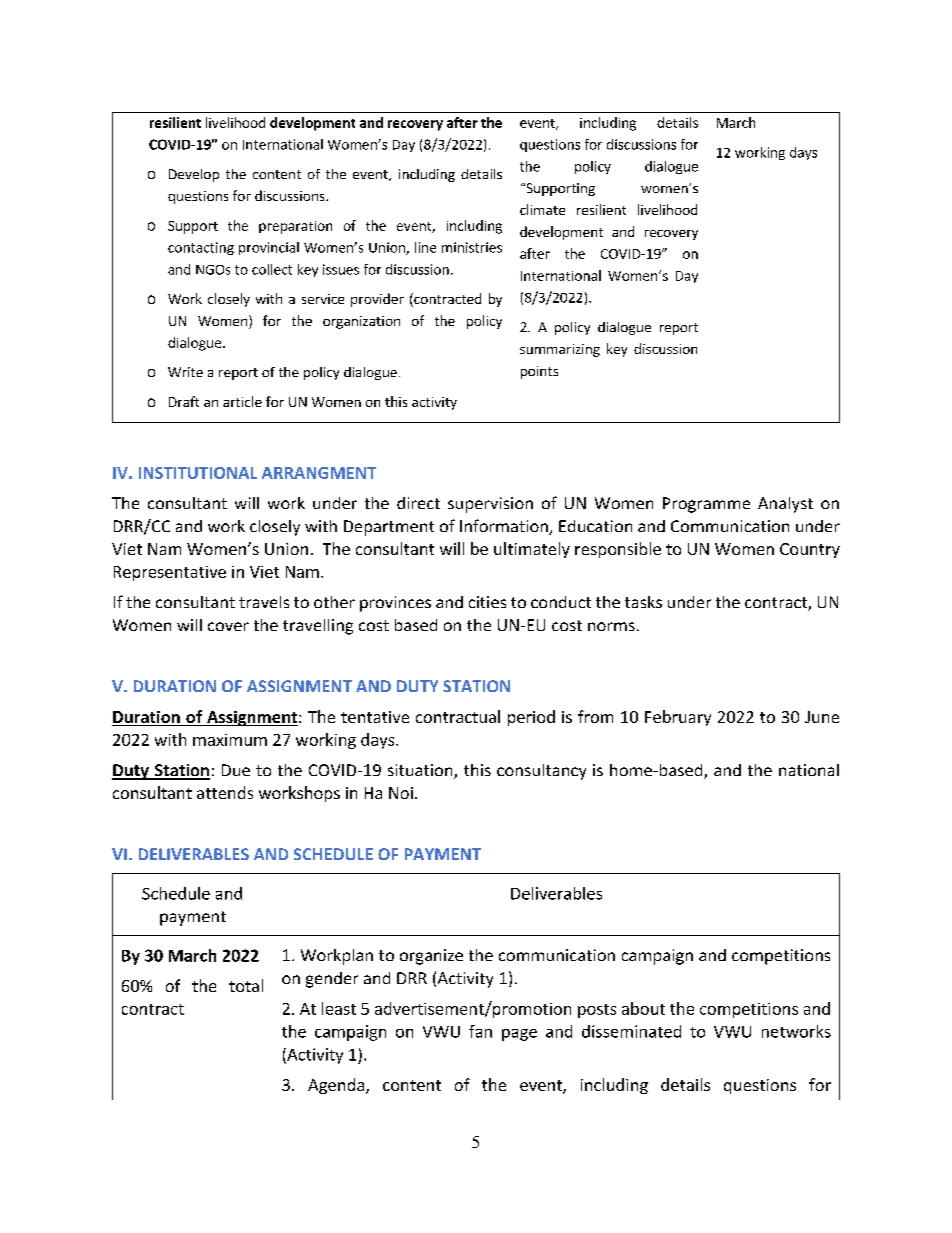  Describe the element at coordinates (431, 957) in the screenshot. I see `organize` at that location.
